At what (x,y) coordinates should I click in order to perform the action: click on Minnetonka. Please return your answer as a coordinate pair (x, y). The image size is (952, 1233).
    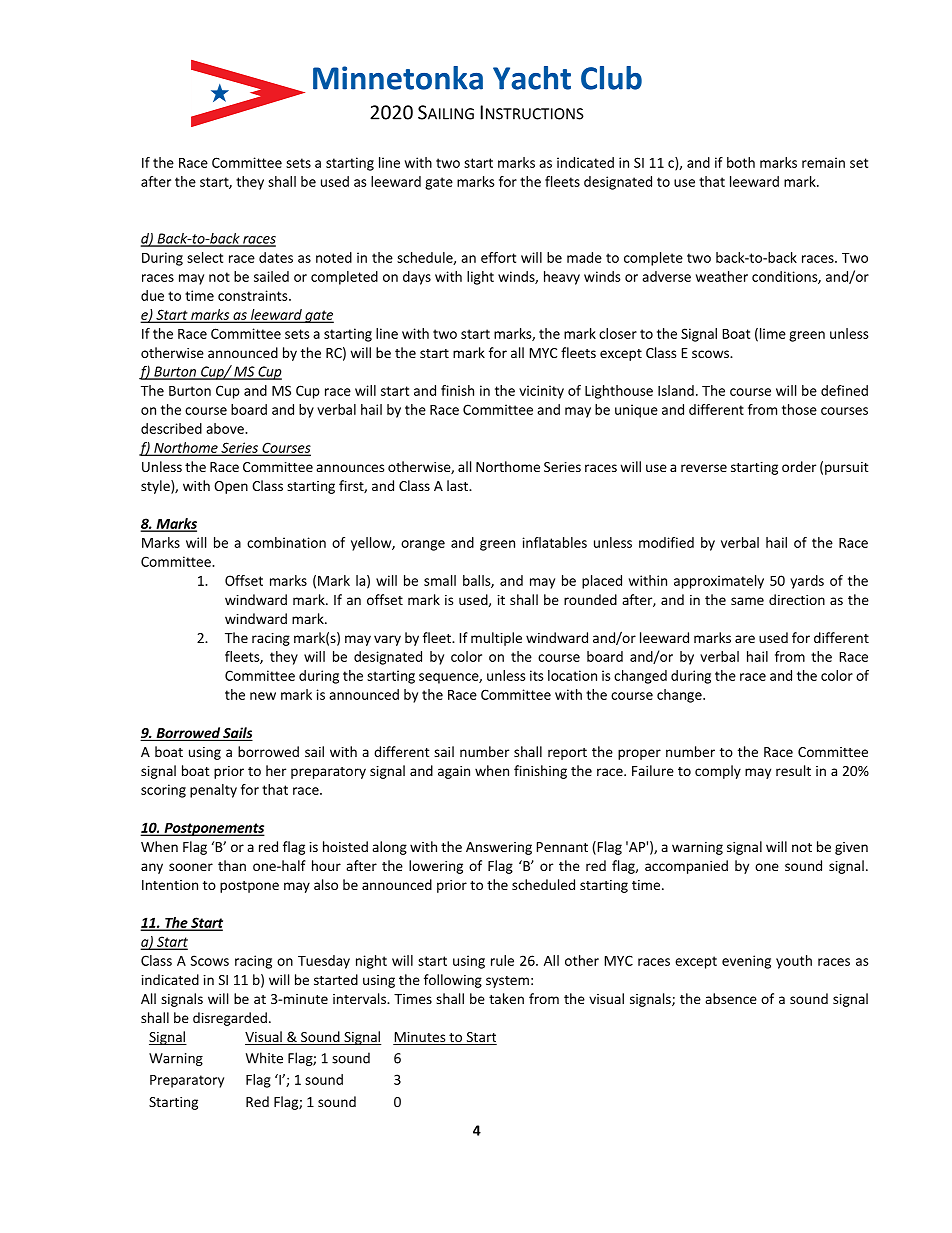
    Looking at the image, I should click on (398, 78).
